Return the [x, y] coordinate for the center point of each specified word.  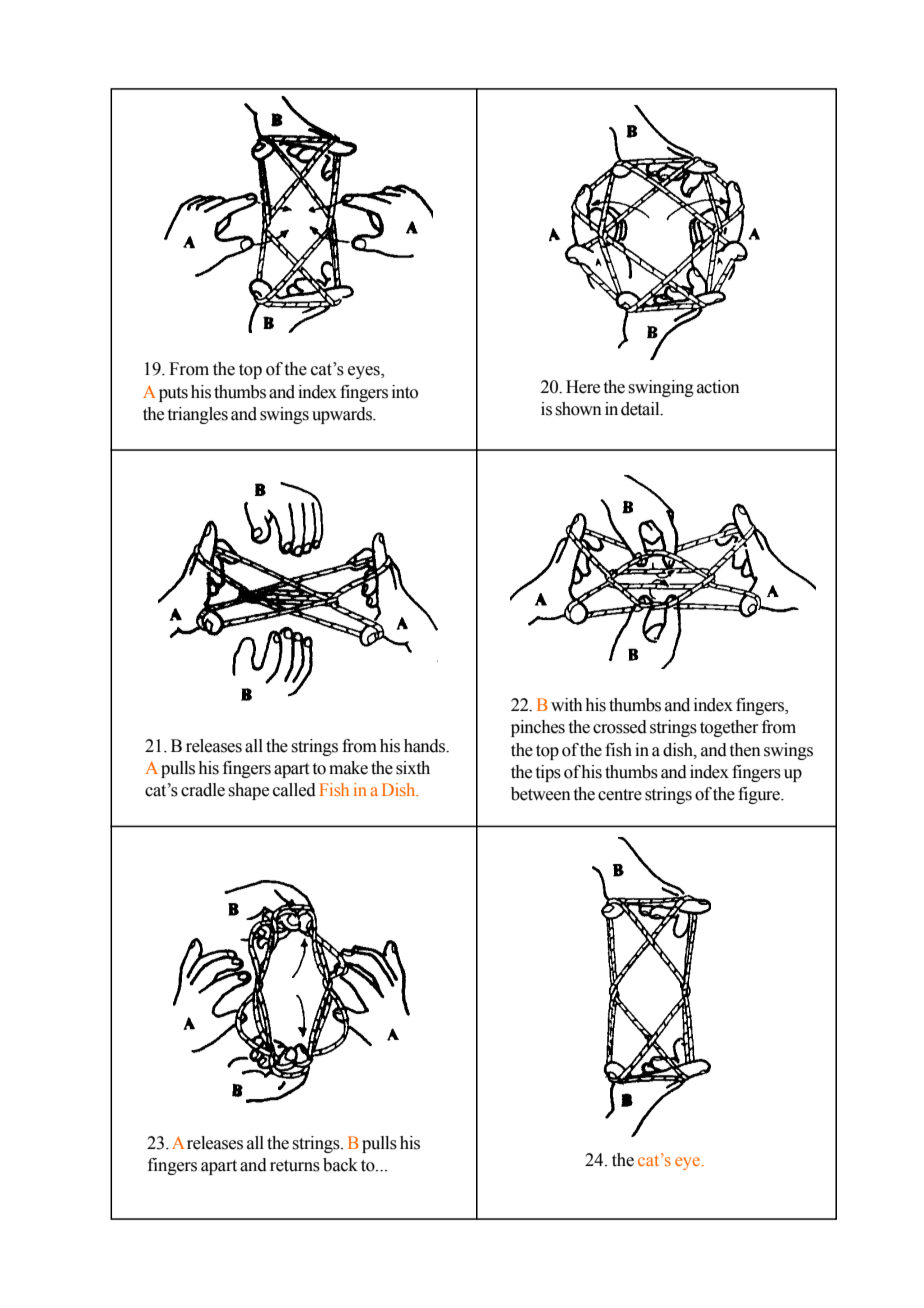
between [541, 794]
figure [760, 795]
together [729, 728]
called [294, 790]
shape [248, 791]
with [567, 705]
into [405, 392]
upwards [343, 415]
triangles [198, 415]
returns [295, 1166]
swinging [661, 388]
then [745, 750]
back [340, 1165]
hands [426, 746]
